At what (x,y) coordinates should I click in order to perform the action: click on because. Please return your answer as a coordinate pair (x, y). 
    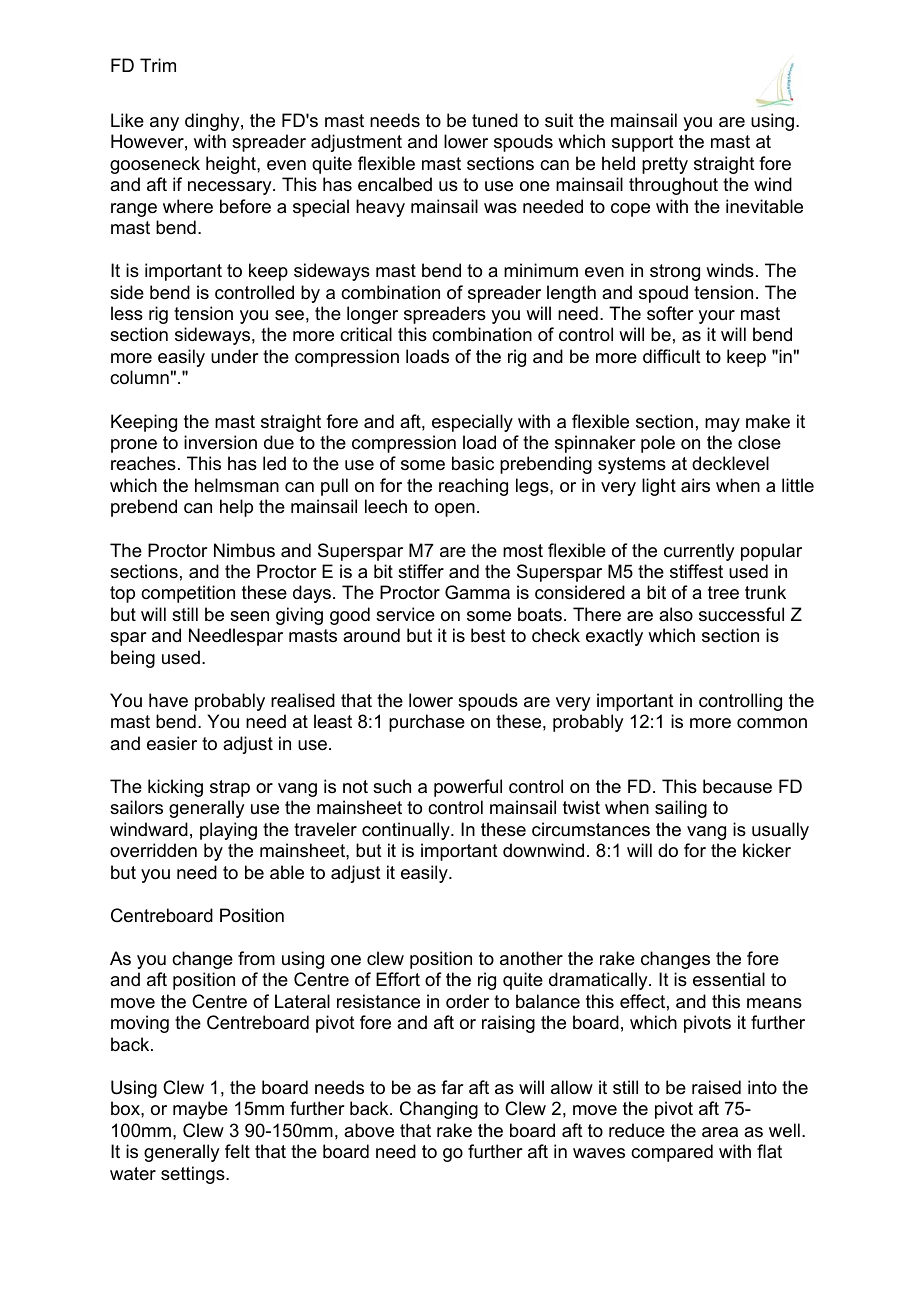
    Looking at the image, I should click on (737, 786).
